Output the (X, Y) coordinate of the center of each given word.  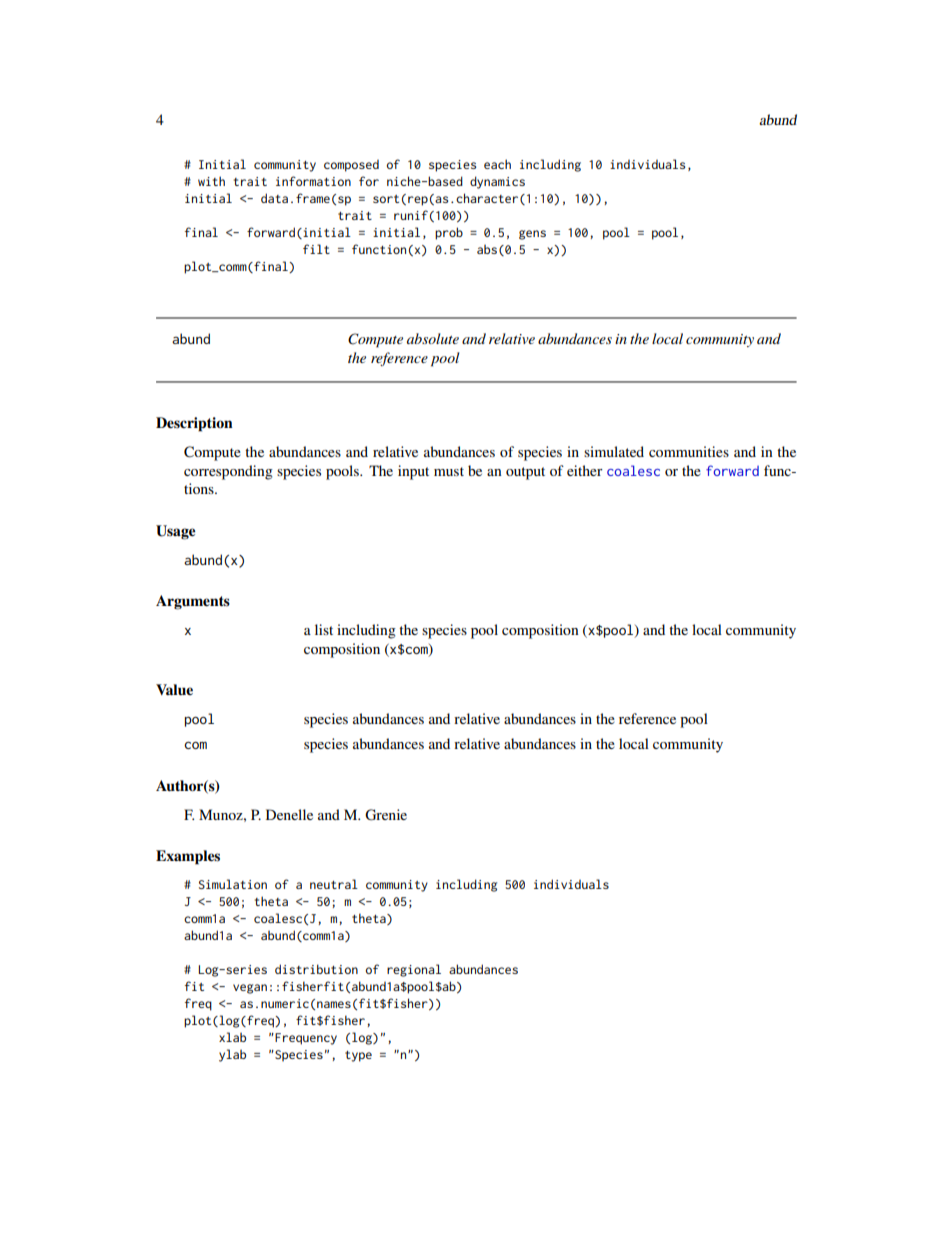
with (211, 181)
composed (351, 166)
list (324, 629)
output (525, 473)
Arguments (193, 602)
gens (532, 235)
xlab (232, 1037)
